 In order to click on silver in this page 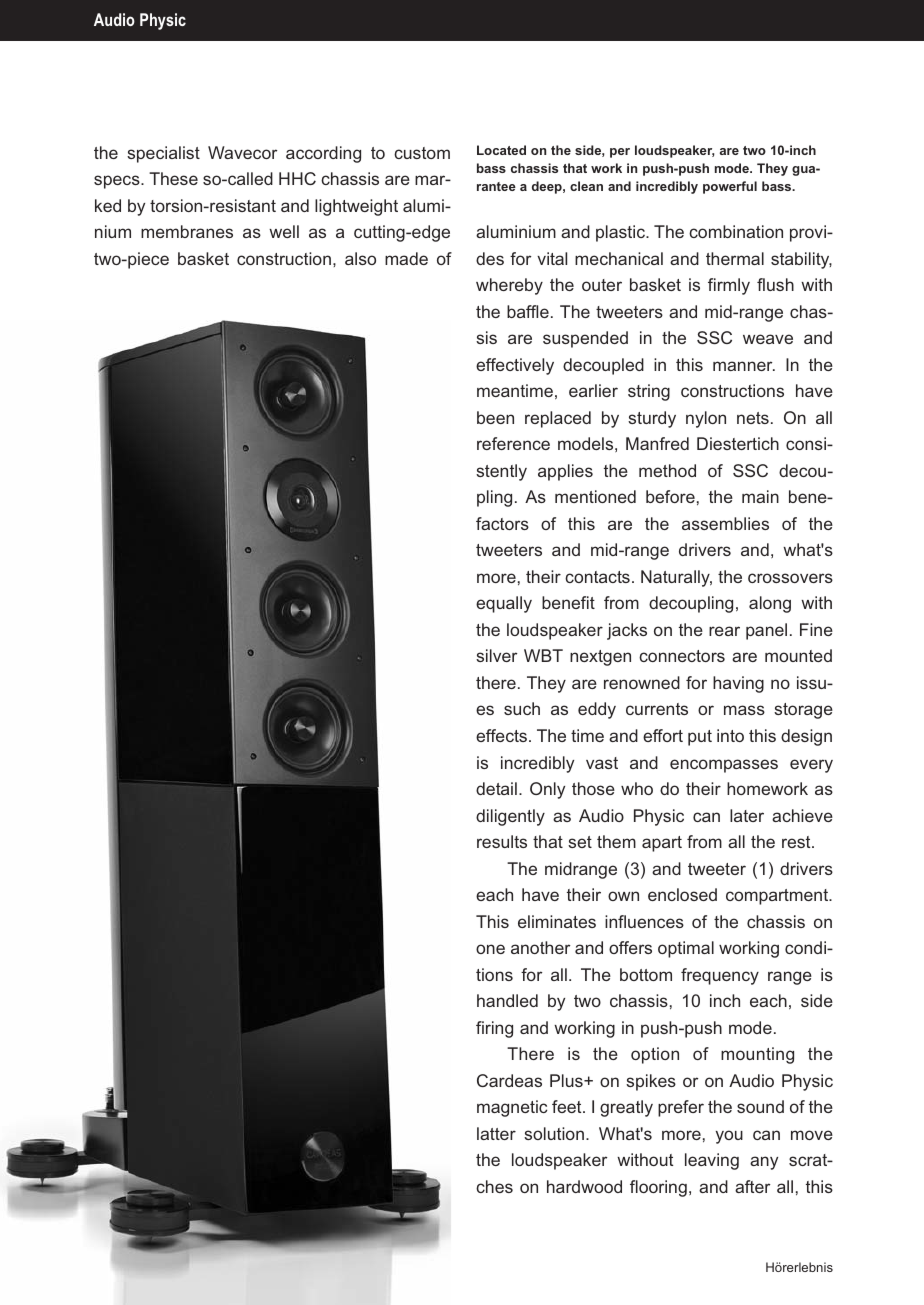, I will do `click(496, 655)`.
